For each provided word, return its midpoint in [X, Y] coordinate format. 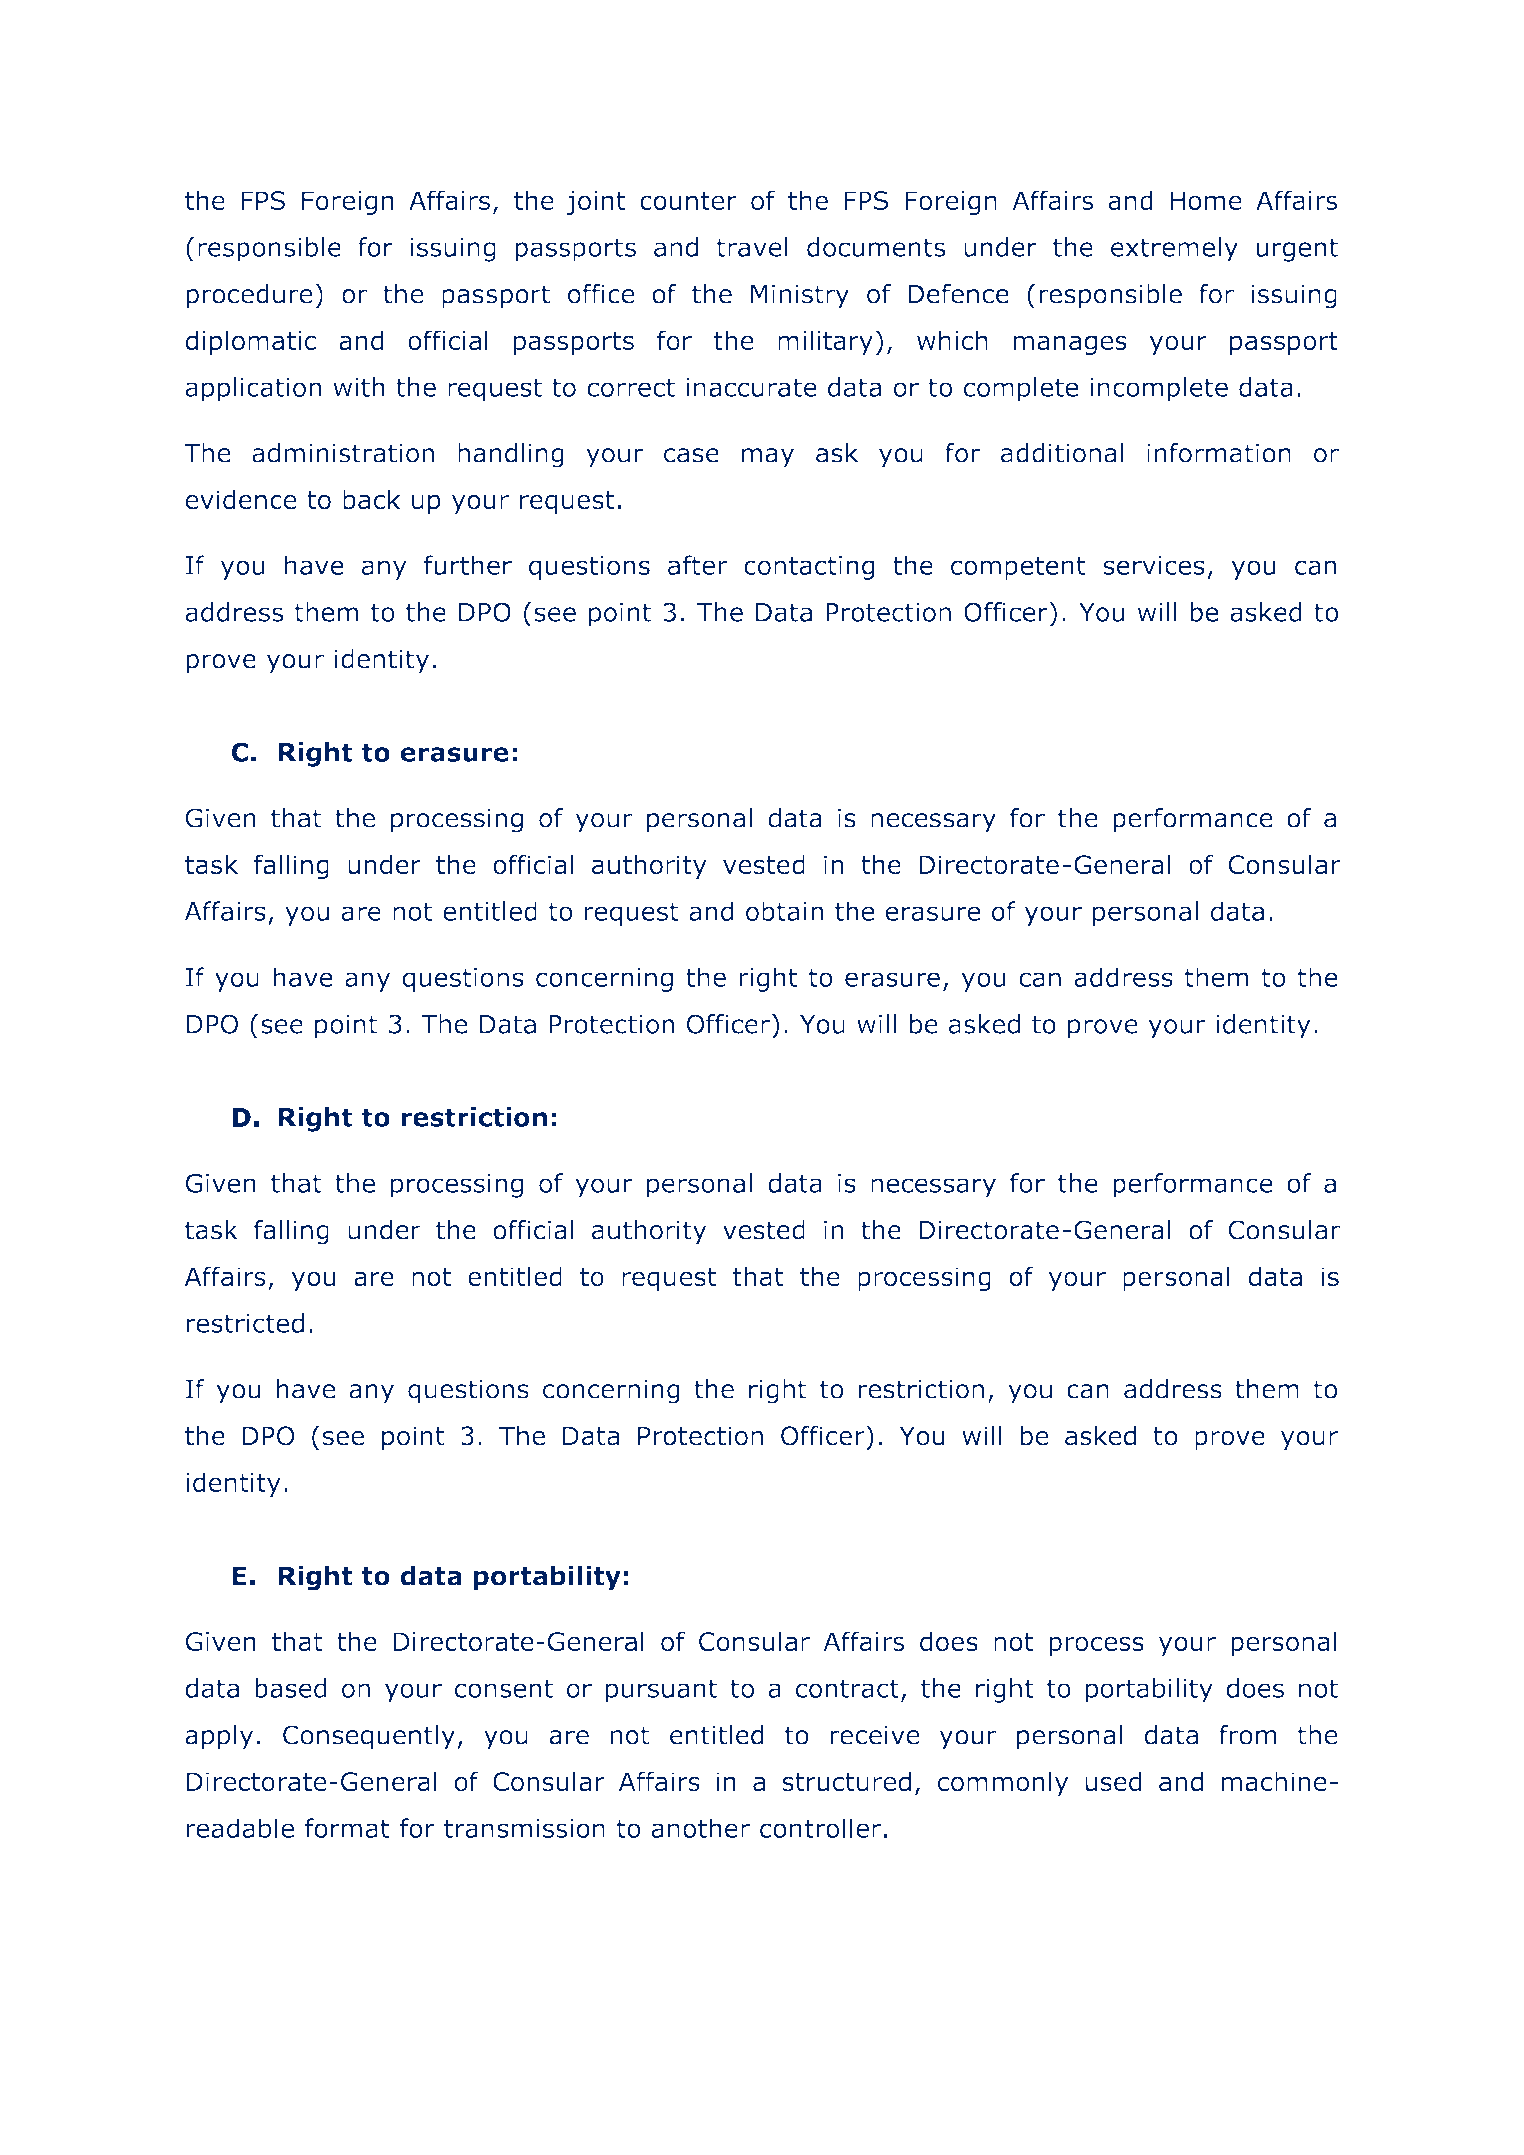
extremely [1174, 249]
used [1113, 1781]
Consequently [369, 1737]
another [700, 1828]
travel [752, 247]
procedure [249, 296]
